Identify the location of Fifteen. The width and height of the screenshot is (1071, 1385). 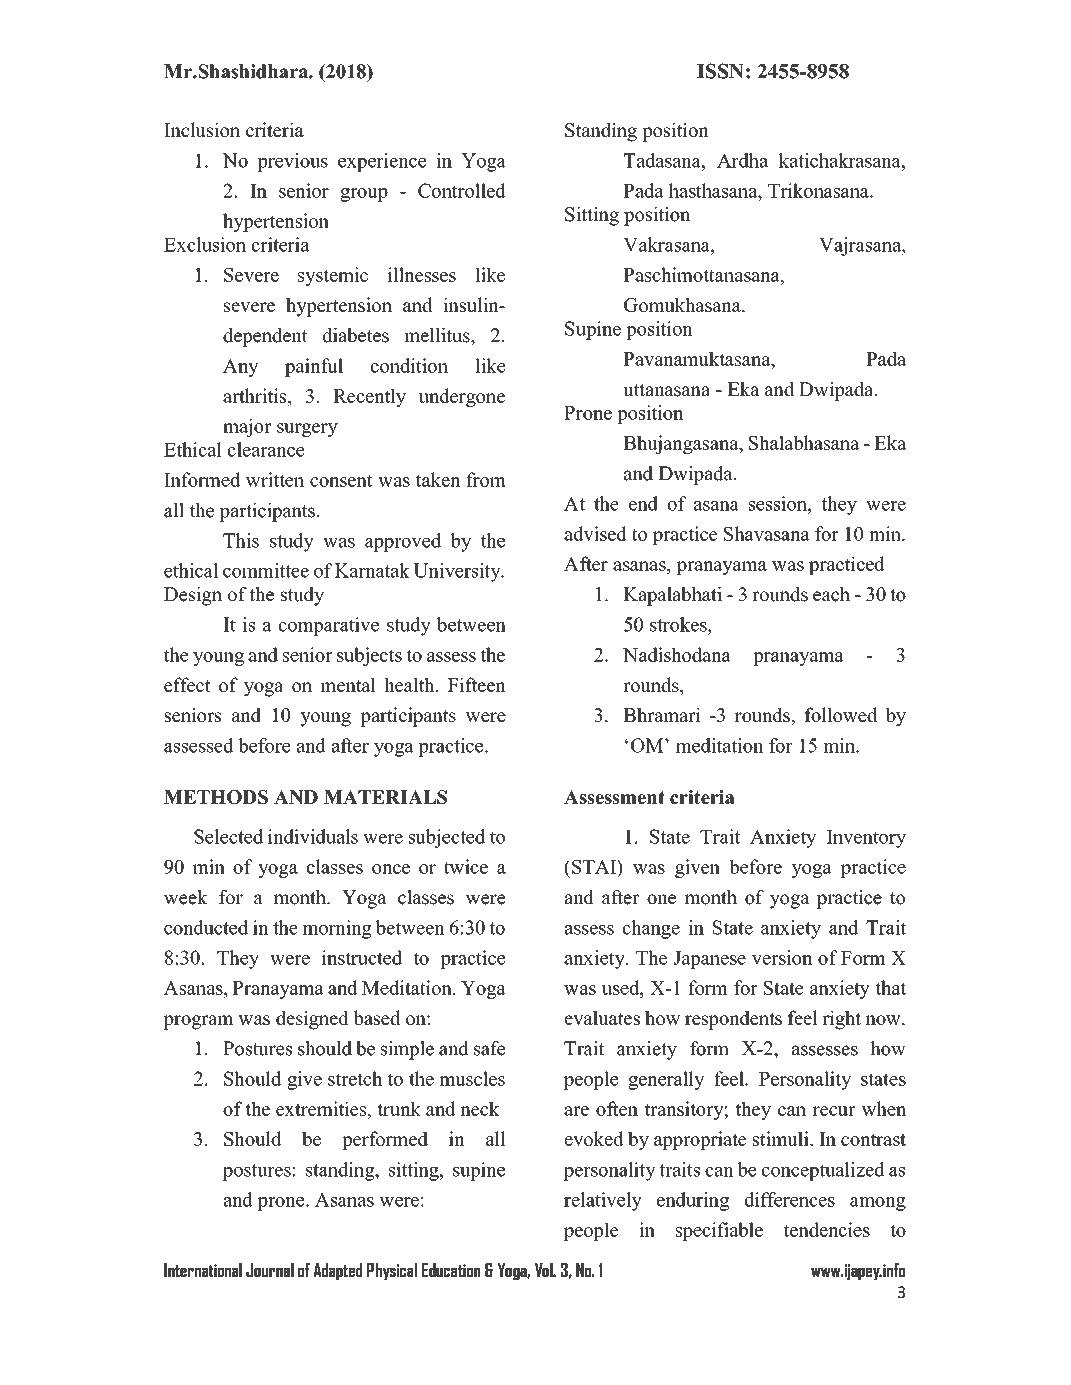
(477, 684).
